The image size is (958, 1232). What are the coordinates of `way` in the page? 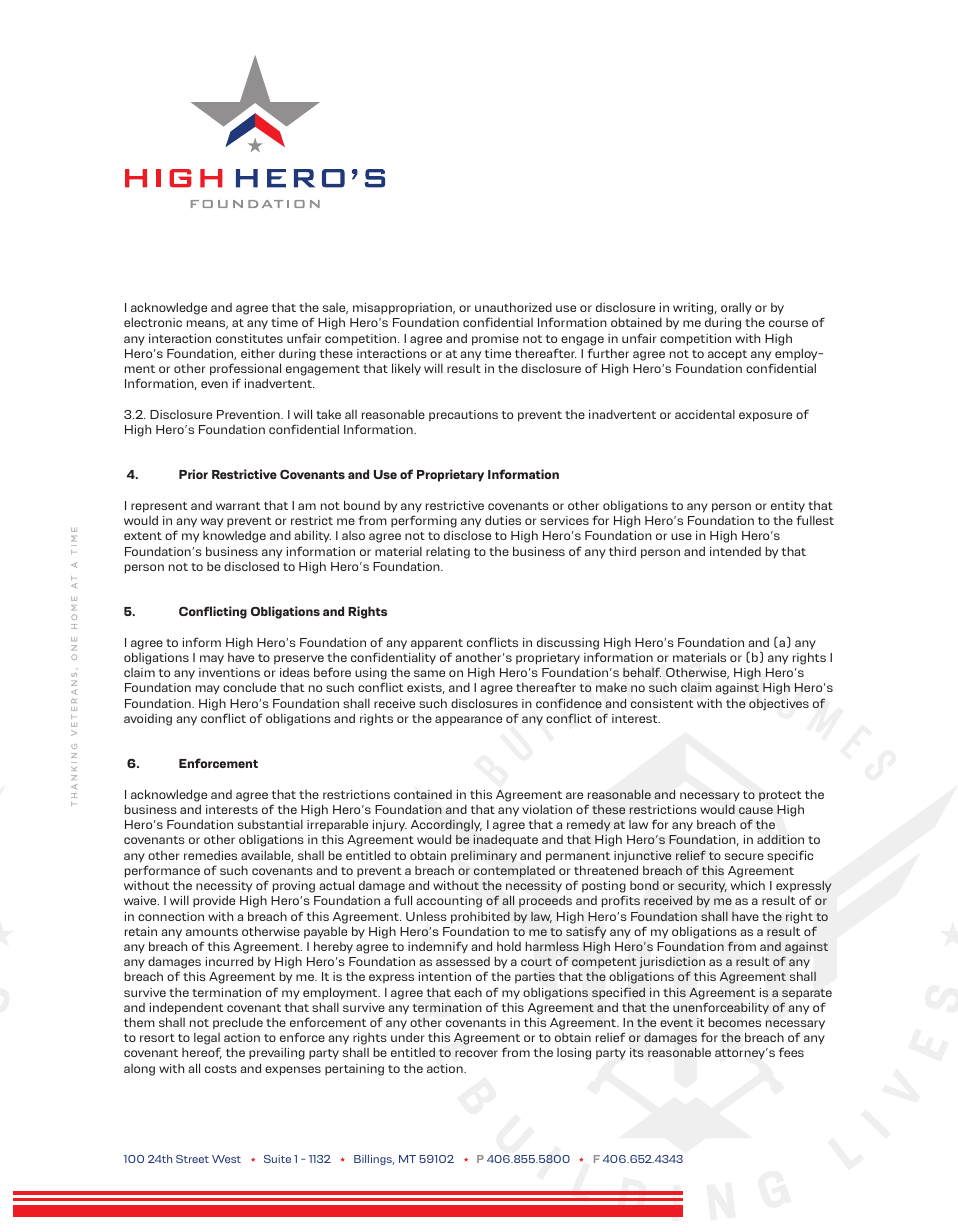 It's located at (212, 523).
